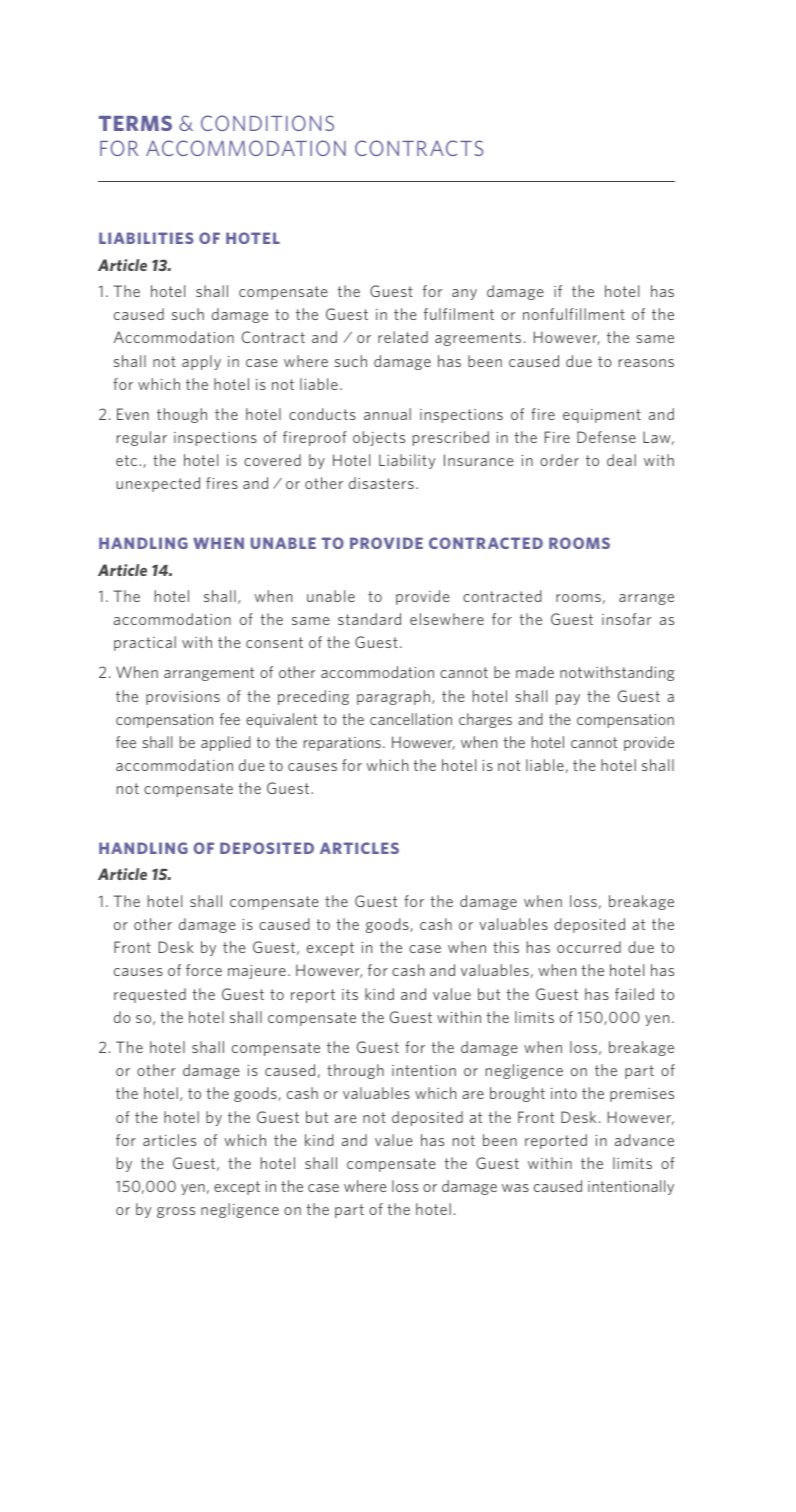 Image resolution: width=796 pixels, height=1512 pixels. Describe the element at coordinates (355, 1071) in the screenshot. I see `through` at that location.
